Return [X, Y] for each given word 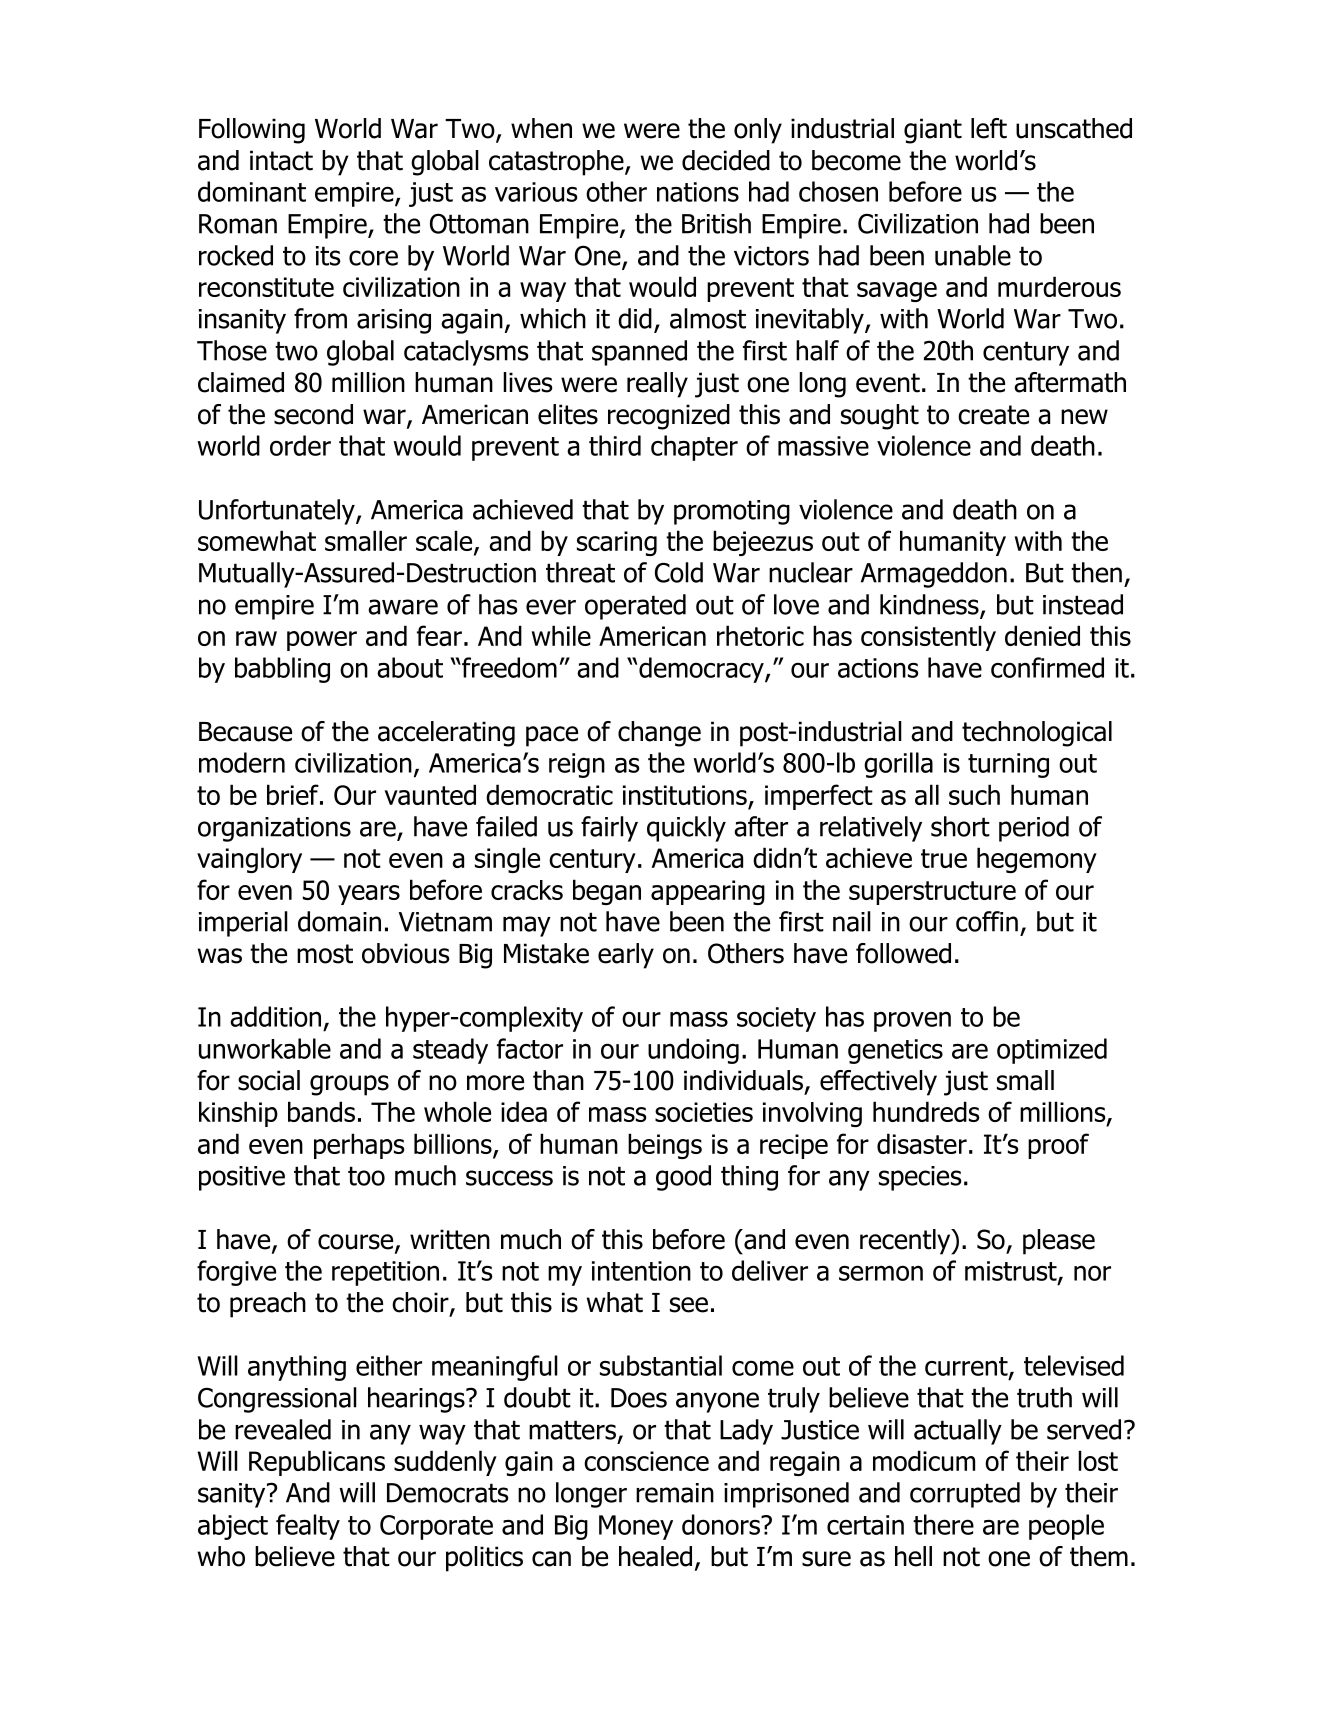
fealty [308, 1527]
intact [281, 160]
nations [698, 192]
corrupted [965, 1495]
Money [636, 1527]
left [989, 128]
